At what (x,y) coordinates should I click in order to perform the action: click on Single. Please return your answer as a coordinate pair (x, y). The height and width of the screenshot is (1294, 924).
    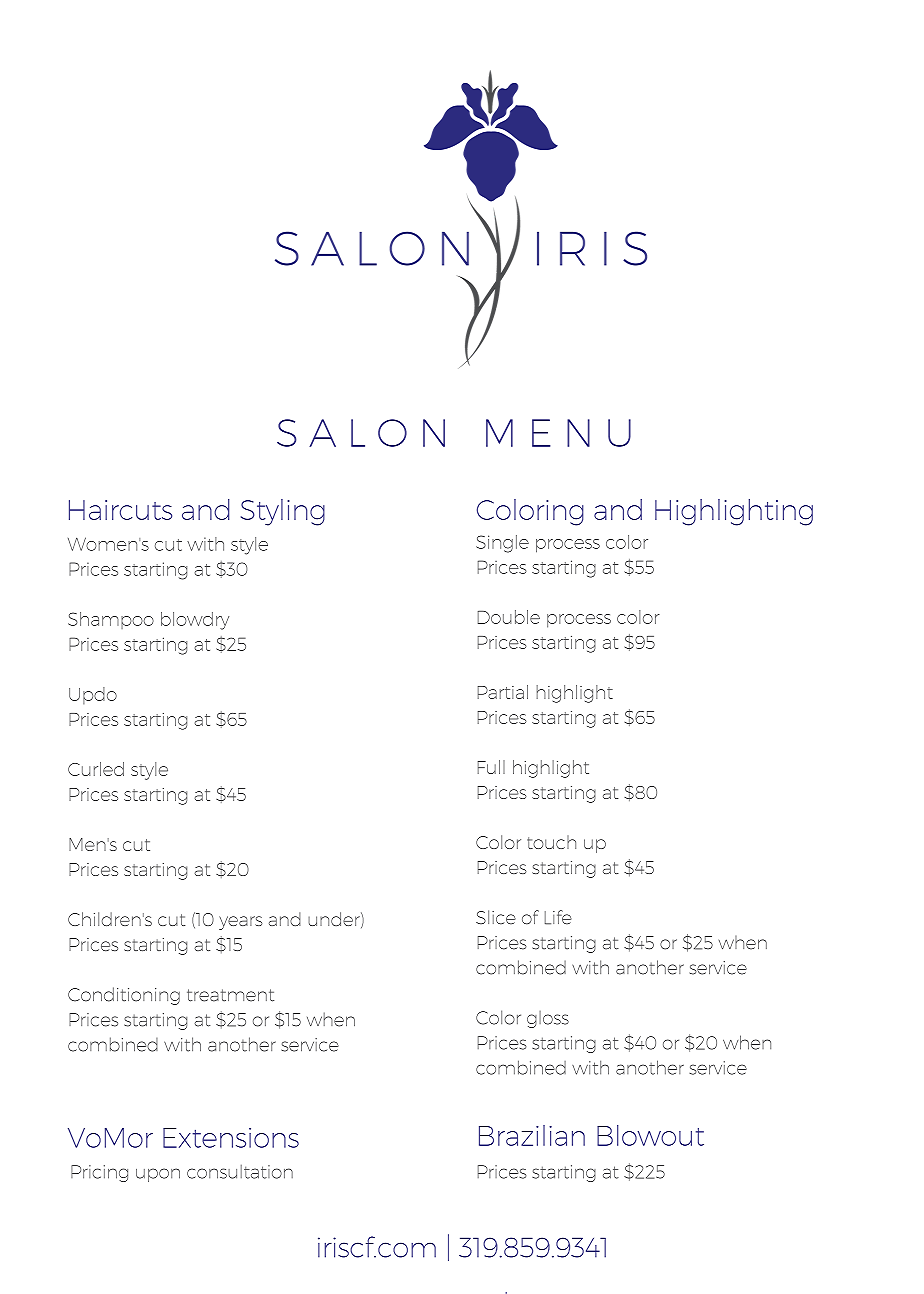
    Looking at the image, I should click on (502, 544).
